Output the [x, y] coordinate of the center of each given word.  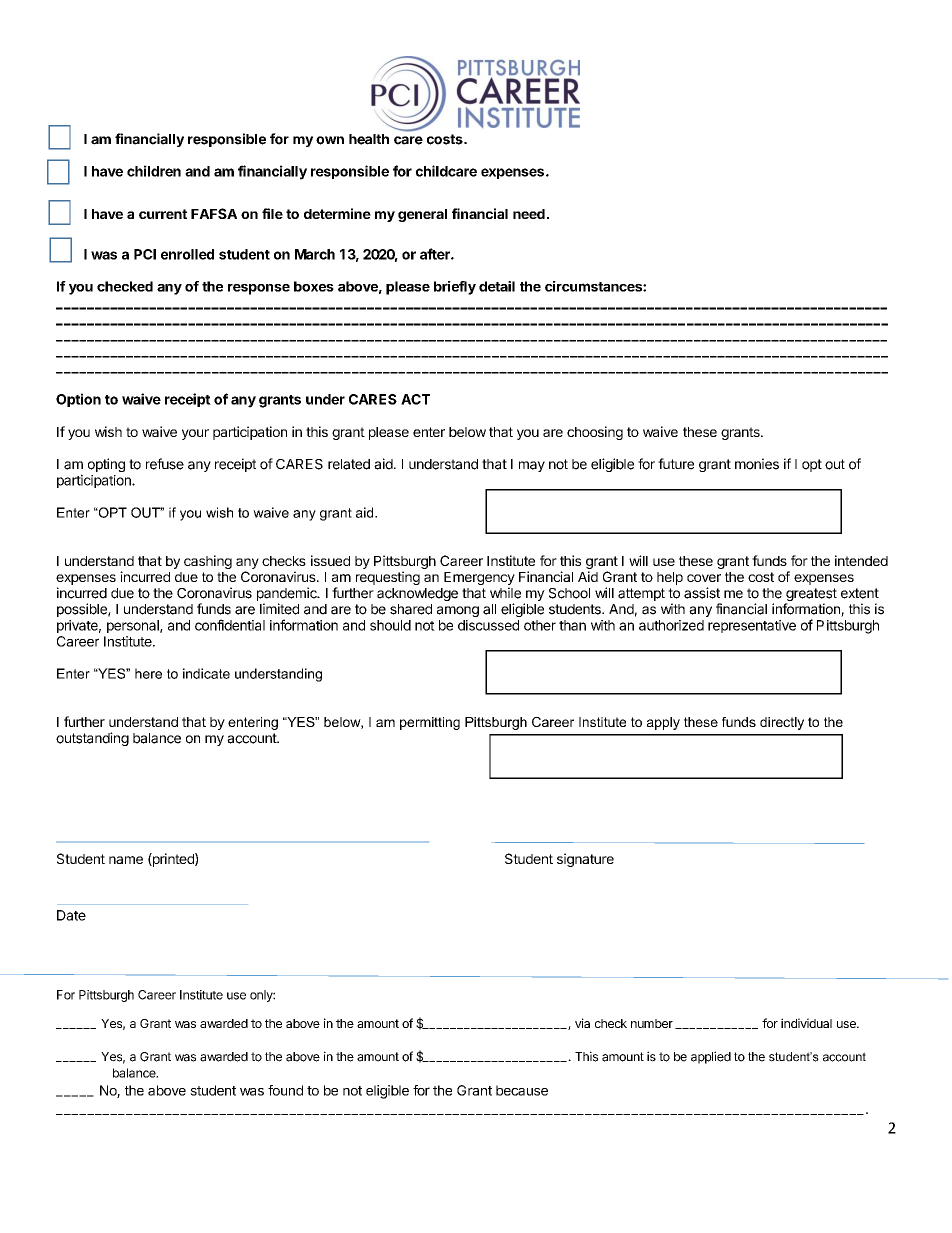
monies [757, 464]
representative [752, 626]
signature [585, 860]
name [126, 860]
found [285, 1090]
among [458, 611]
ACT [415, 399]
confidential [230, 625]
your [195, 434]
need [529, 214]
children [154, 171]
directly [782, 723]
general [422, 215]
